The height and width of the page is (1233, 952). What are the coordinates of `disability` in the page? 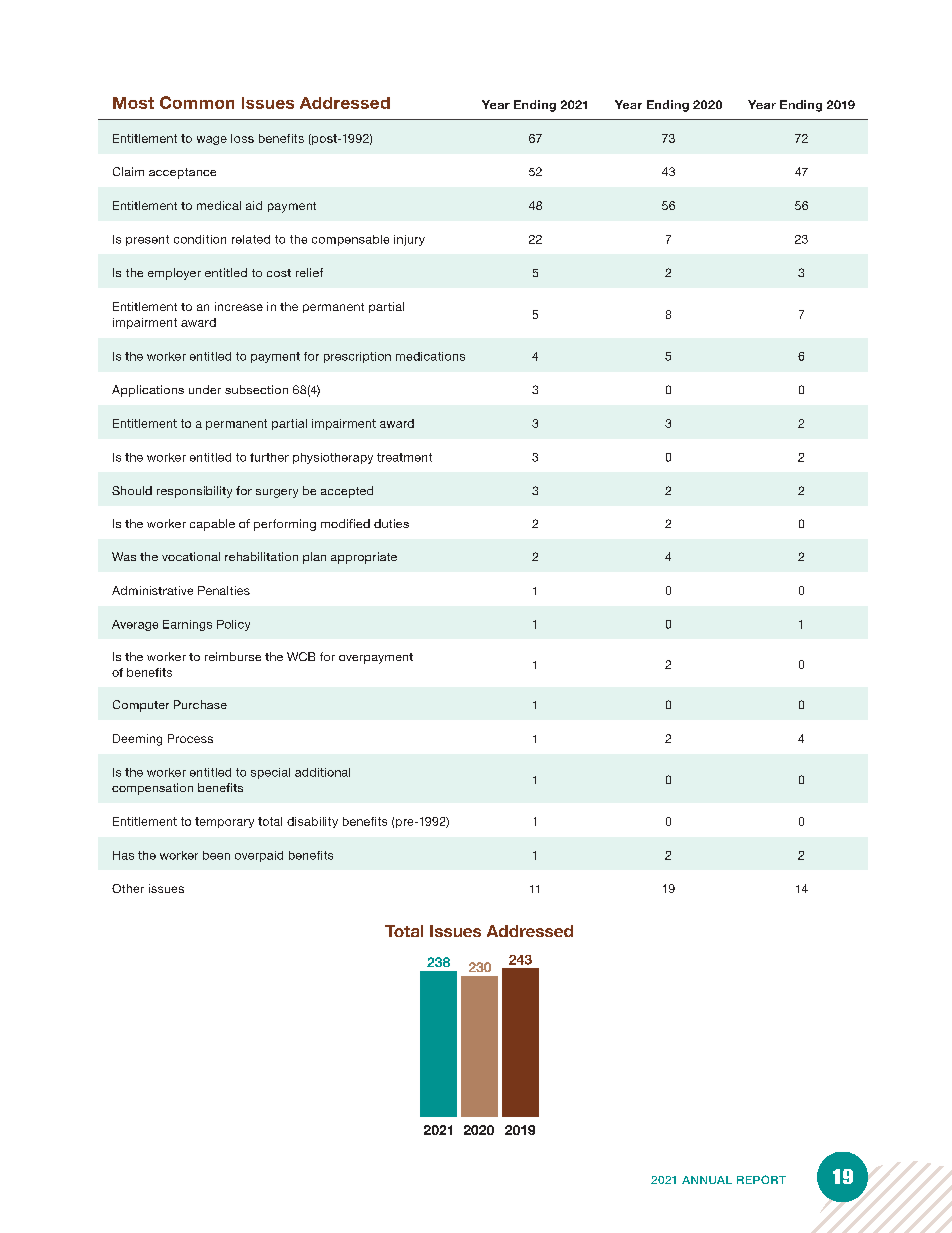 It's located at (312, 822).
